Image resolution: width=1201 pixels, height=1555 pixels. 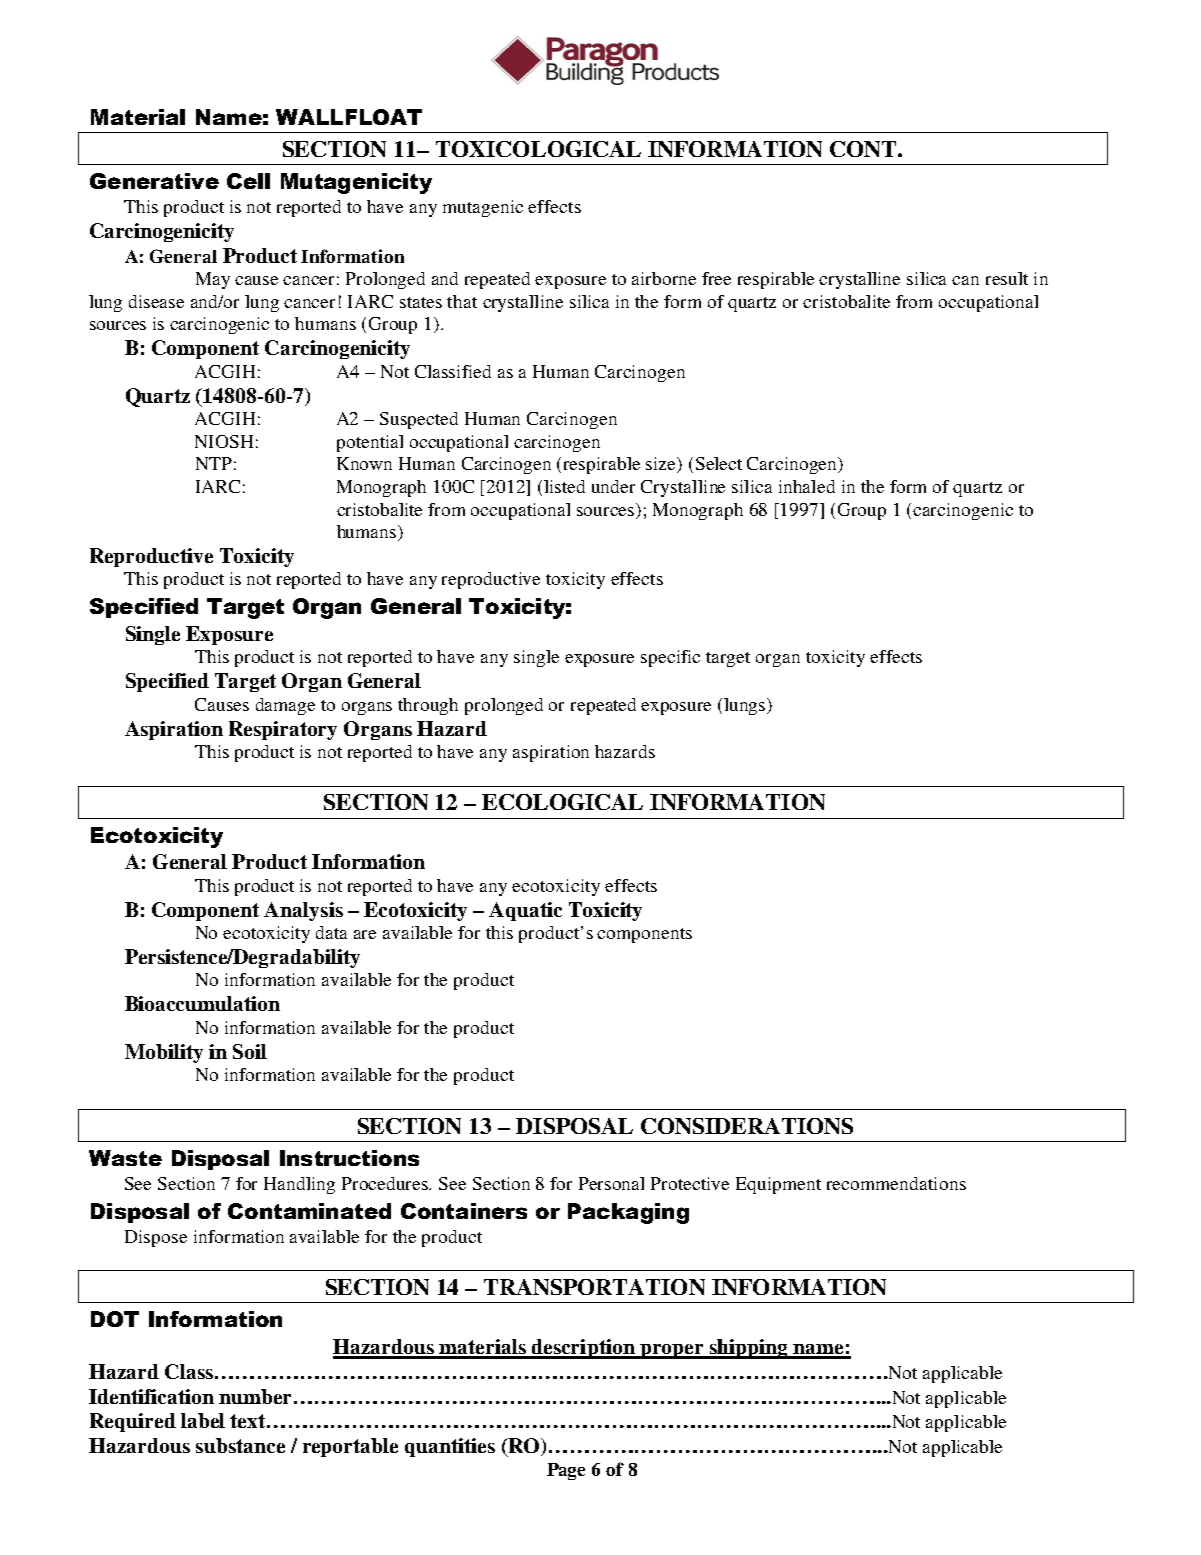 What do you see at coordinates (538, 149) in the screenshot?
I see `TOXICOLOGICAL` at bounding box center [538, 149].
